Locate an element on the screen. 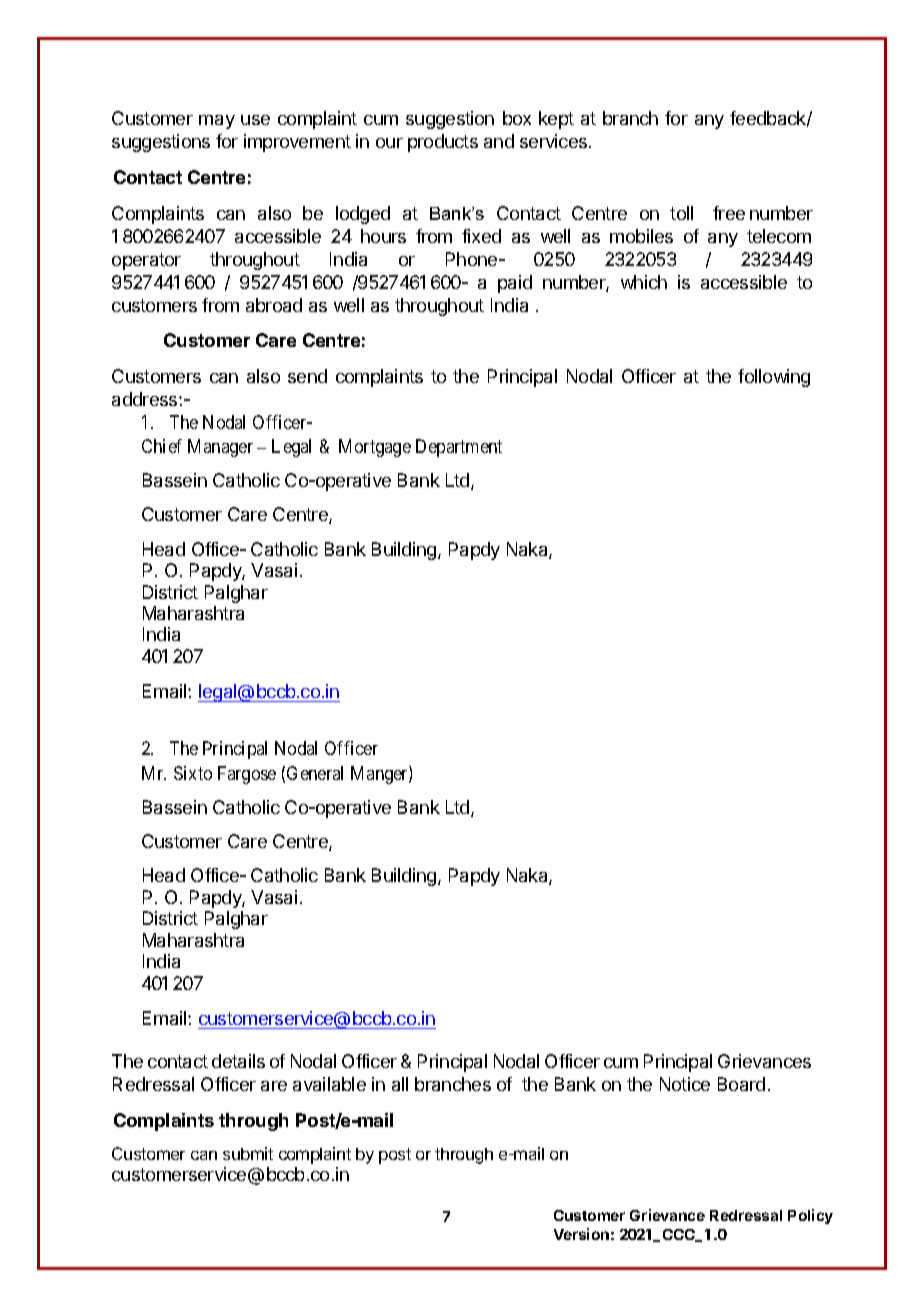 The width and height of the screenshot is (924, 1307). Notice is located at coordinates (685, 1084).
